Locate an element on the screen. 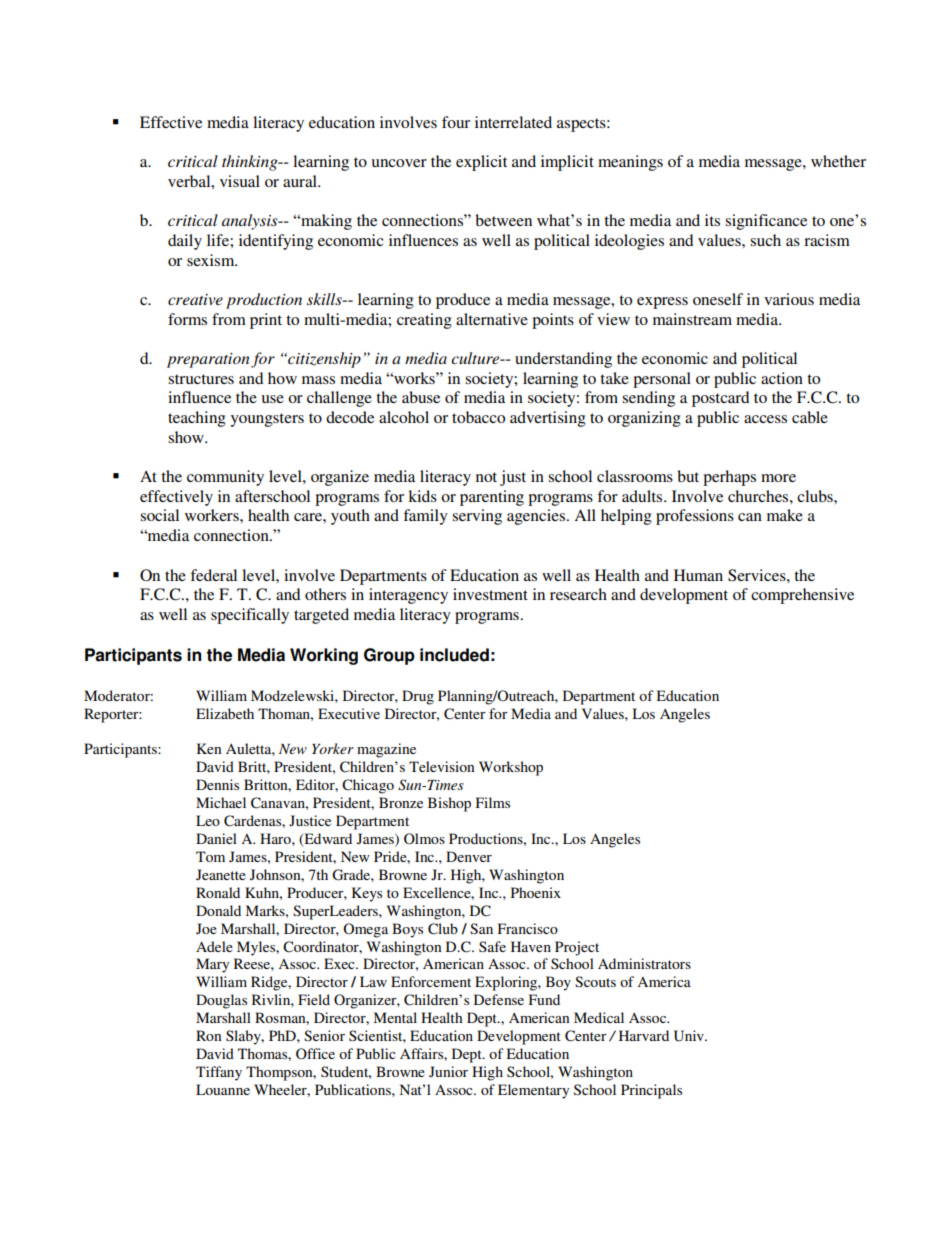  Univ is located at coordinates (690, 1036).
